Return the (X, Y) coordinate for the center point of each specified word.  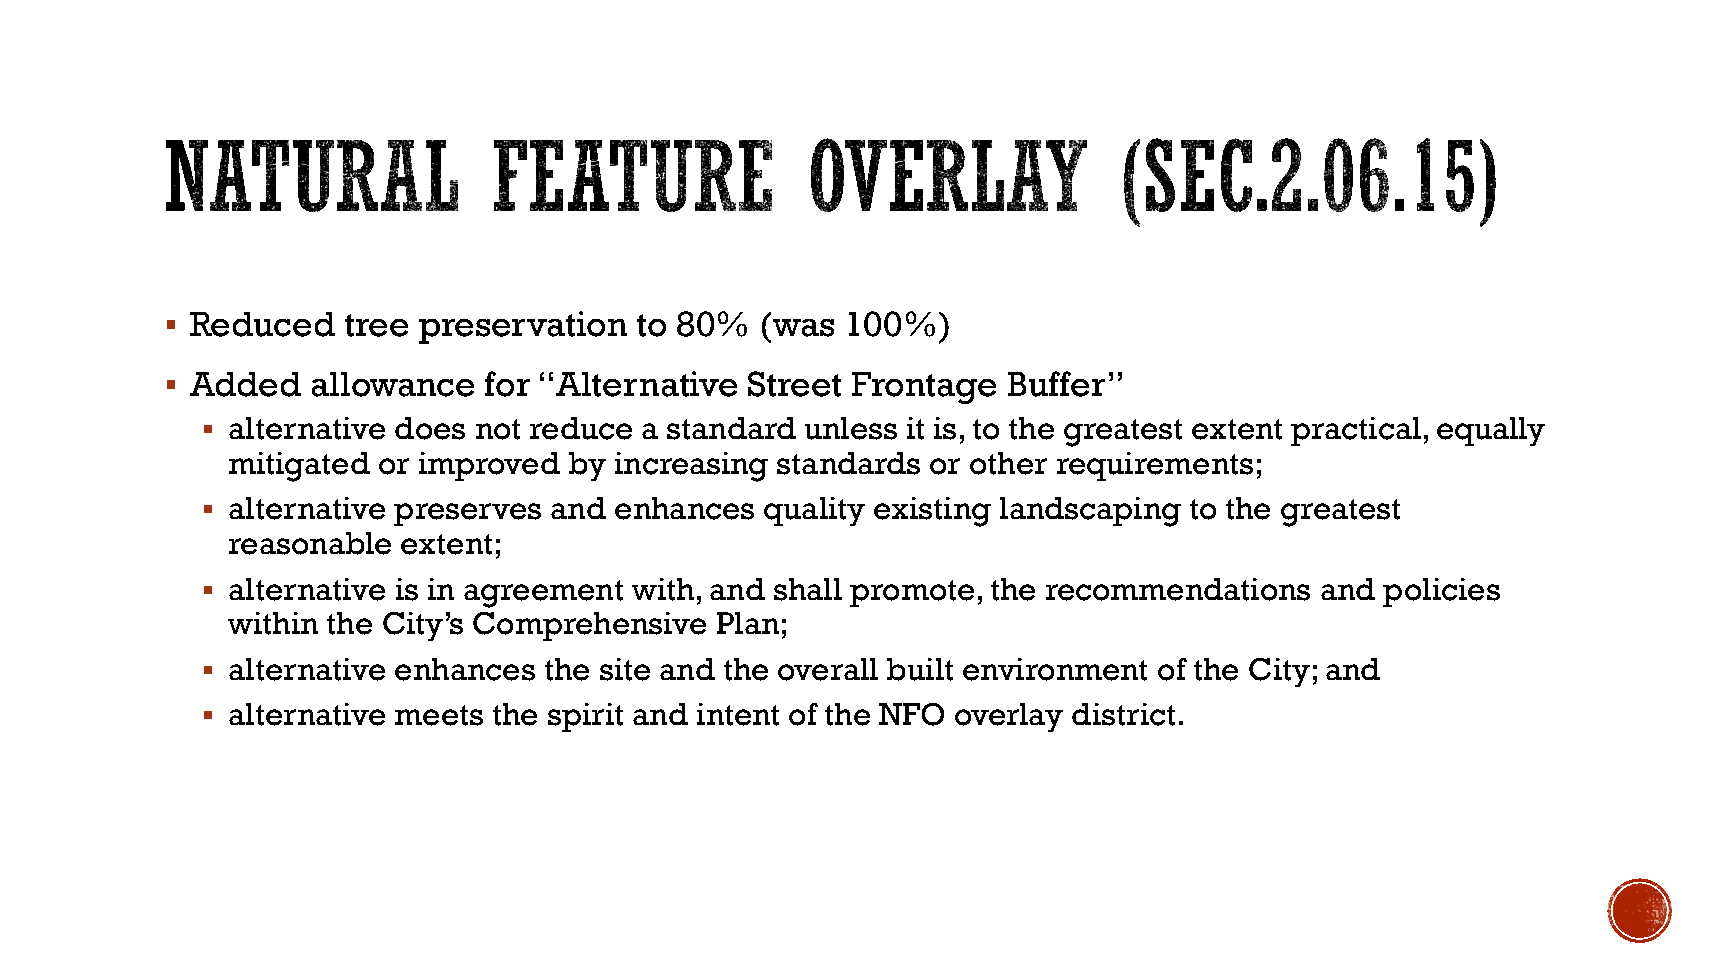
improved (489, 466)
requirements (1155, 466)
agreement (543, 594)
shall (808, 589)
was (803, 328)
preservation (523, 327)
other (1008, 463)
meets (439, 715)
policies (1441, 592)
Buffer (1056, 384)
